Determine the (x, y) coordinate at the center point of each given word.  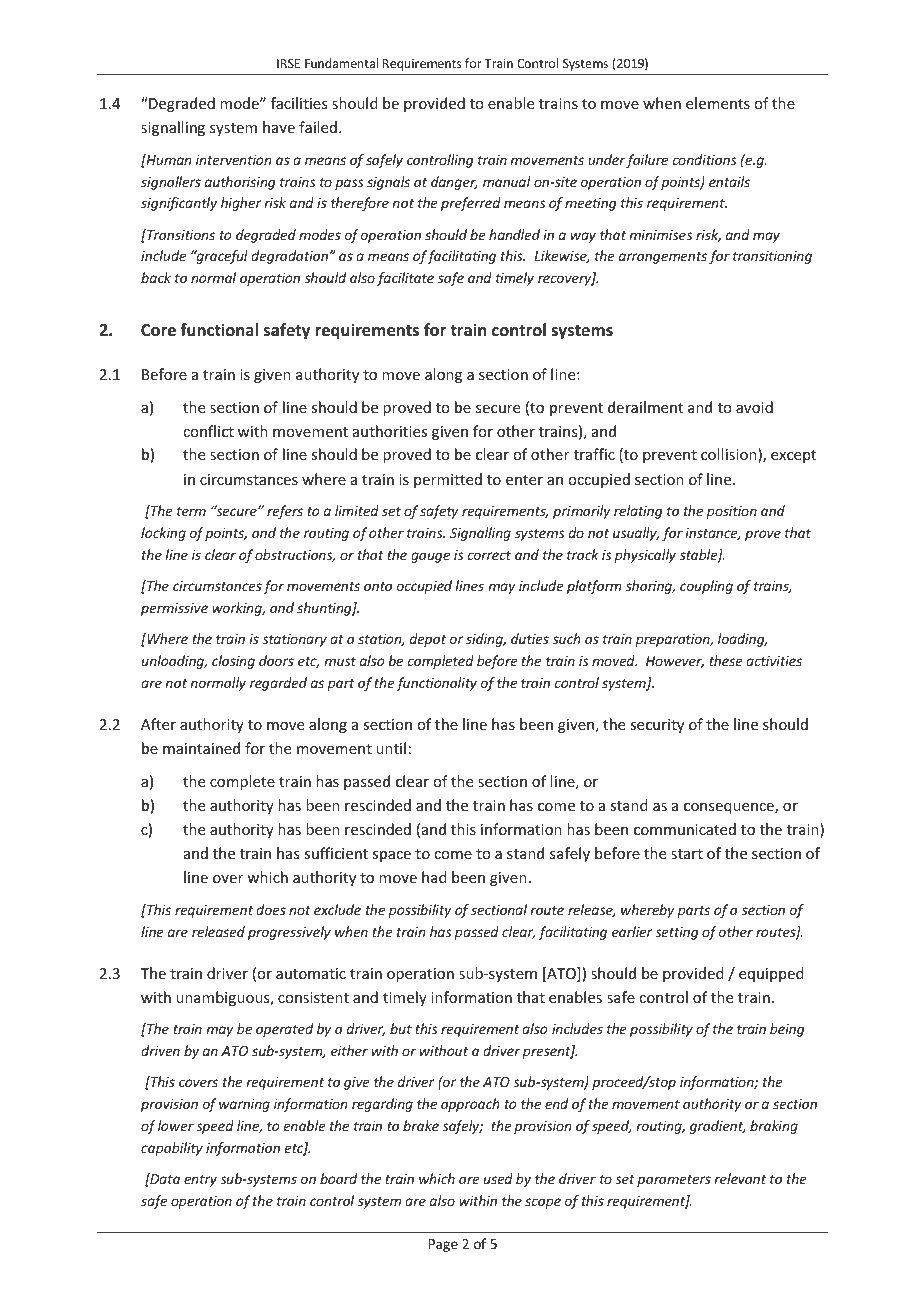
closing (233, 662)
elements (718, 103)
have (279, 127)
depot (428, 640)
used (498, 1178)
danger (454, 183)
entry (200, 1181)
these (726, 660)
